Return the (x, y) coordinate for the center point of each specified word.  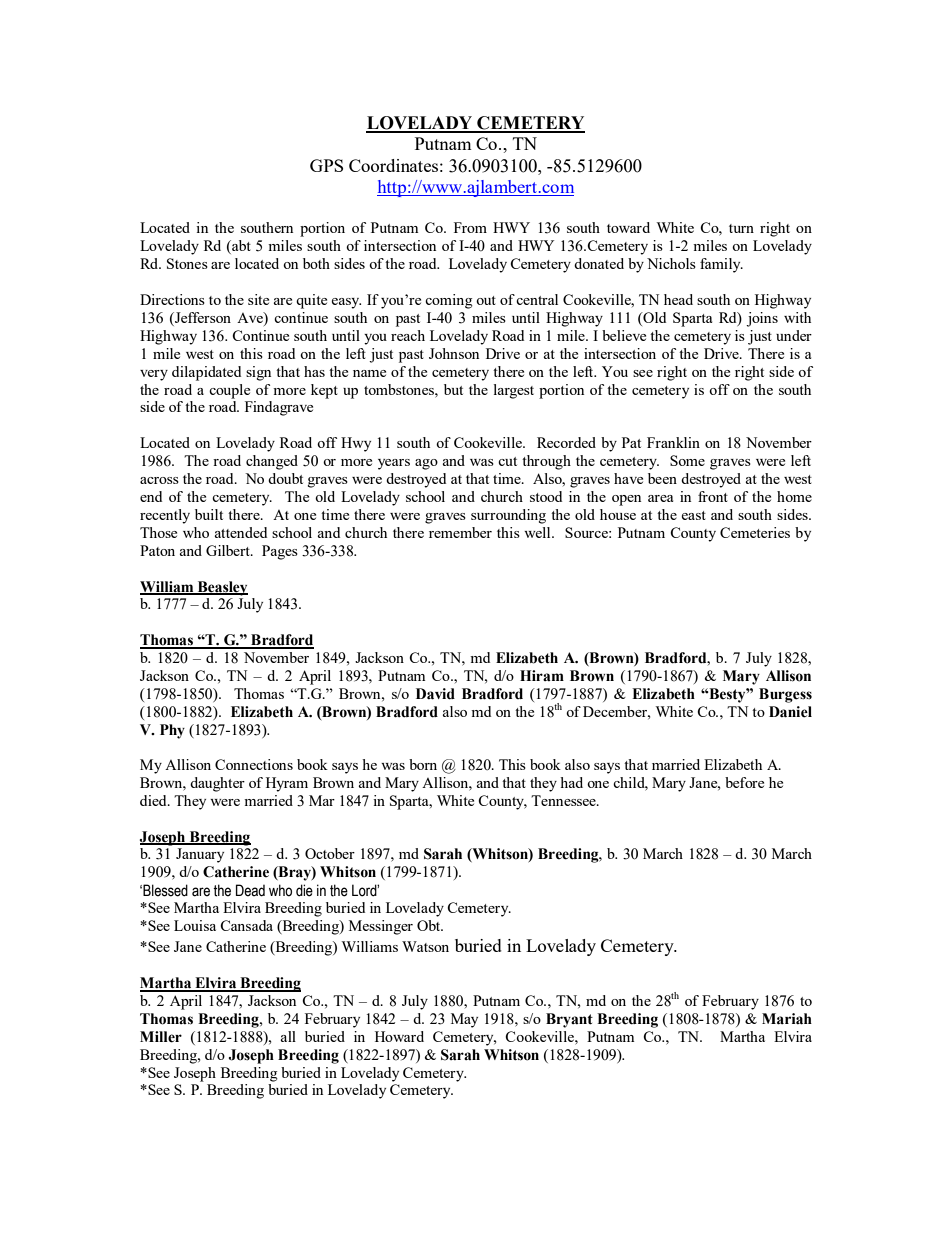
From (470, 227)
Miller (161, 1037)
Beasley (221, 588)
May (464, 1020)
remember (460, 532)
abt (240, 247)
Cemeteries (755, 532)
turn (741, 228)
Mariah (787, 1019)
